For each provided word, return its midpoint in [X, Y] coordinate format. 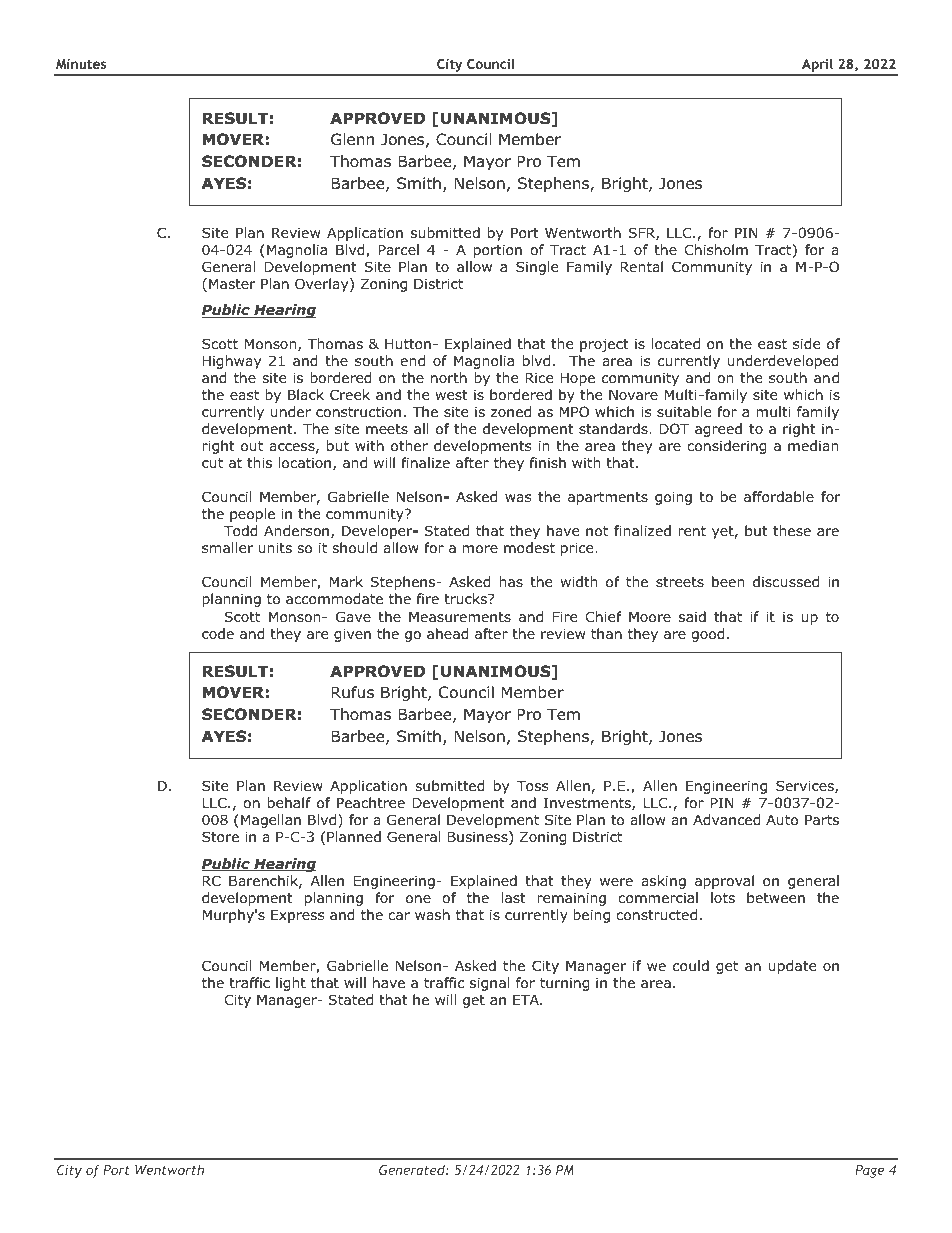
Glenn [352, 139]
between [776, 897]
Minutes [81, 64]
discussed [786, 581]
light [291, 984]
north [449, 377]
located [675, 344]
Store [220, 837]
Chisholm [716, 249]
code [218, 633]
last [513, 897]
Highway [232, 362]
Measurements [460, 617]
